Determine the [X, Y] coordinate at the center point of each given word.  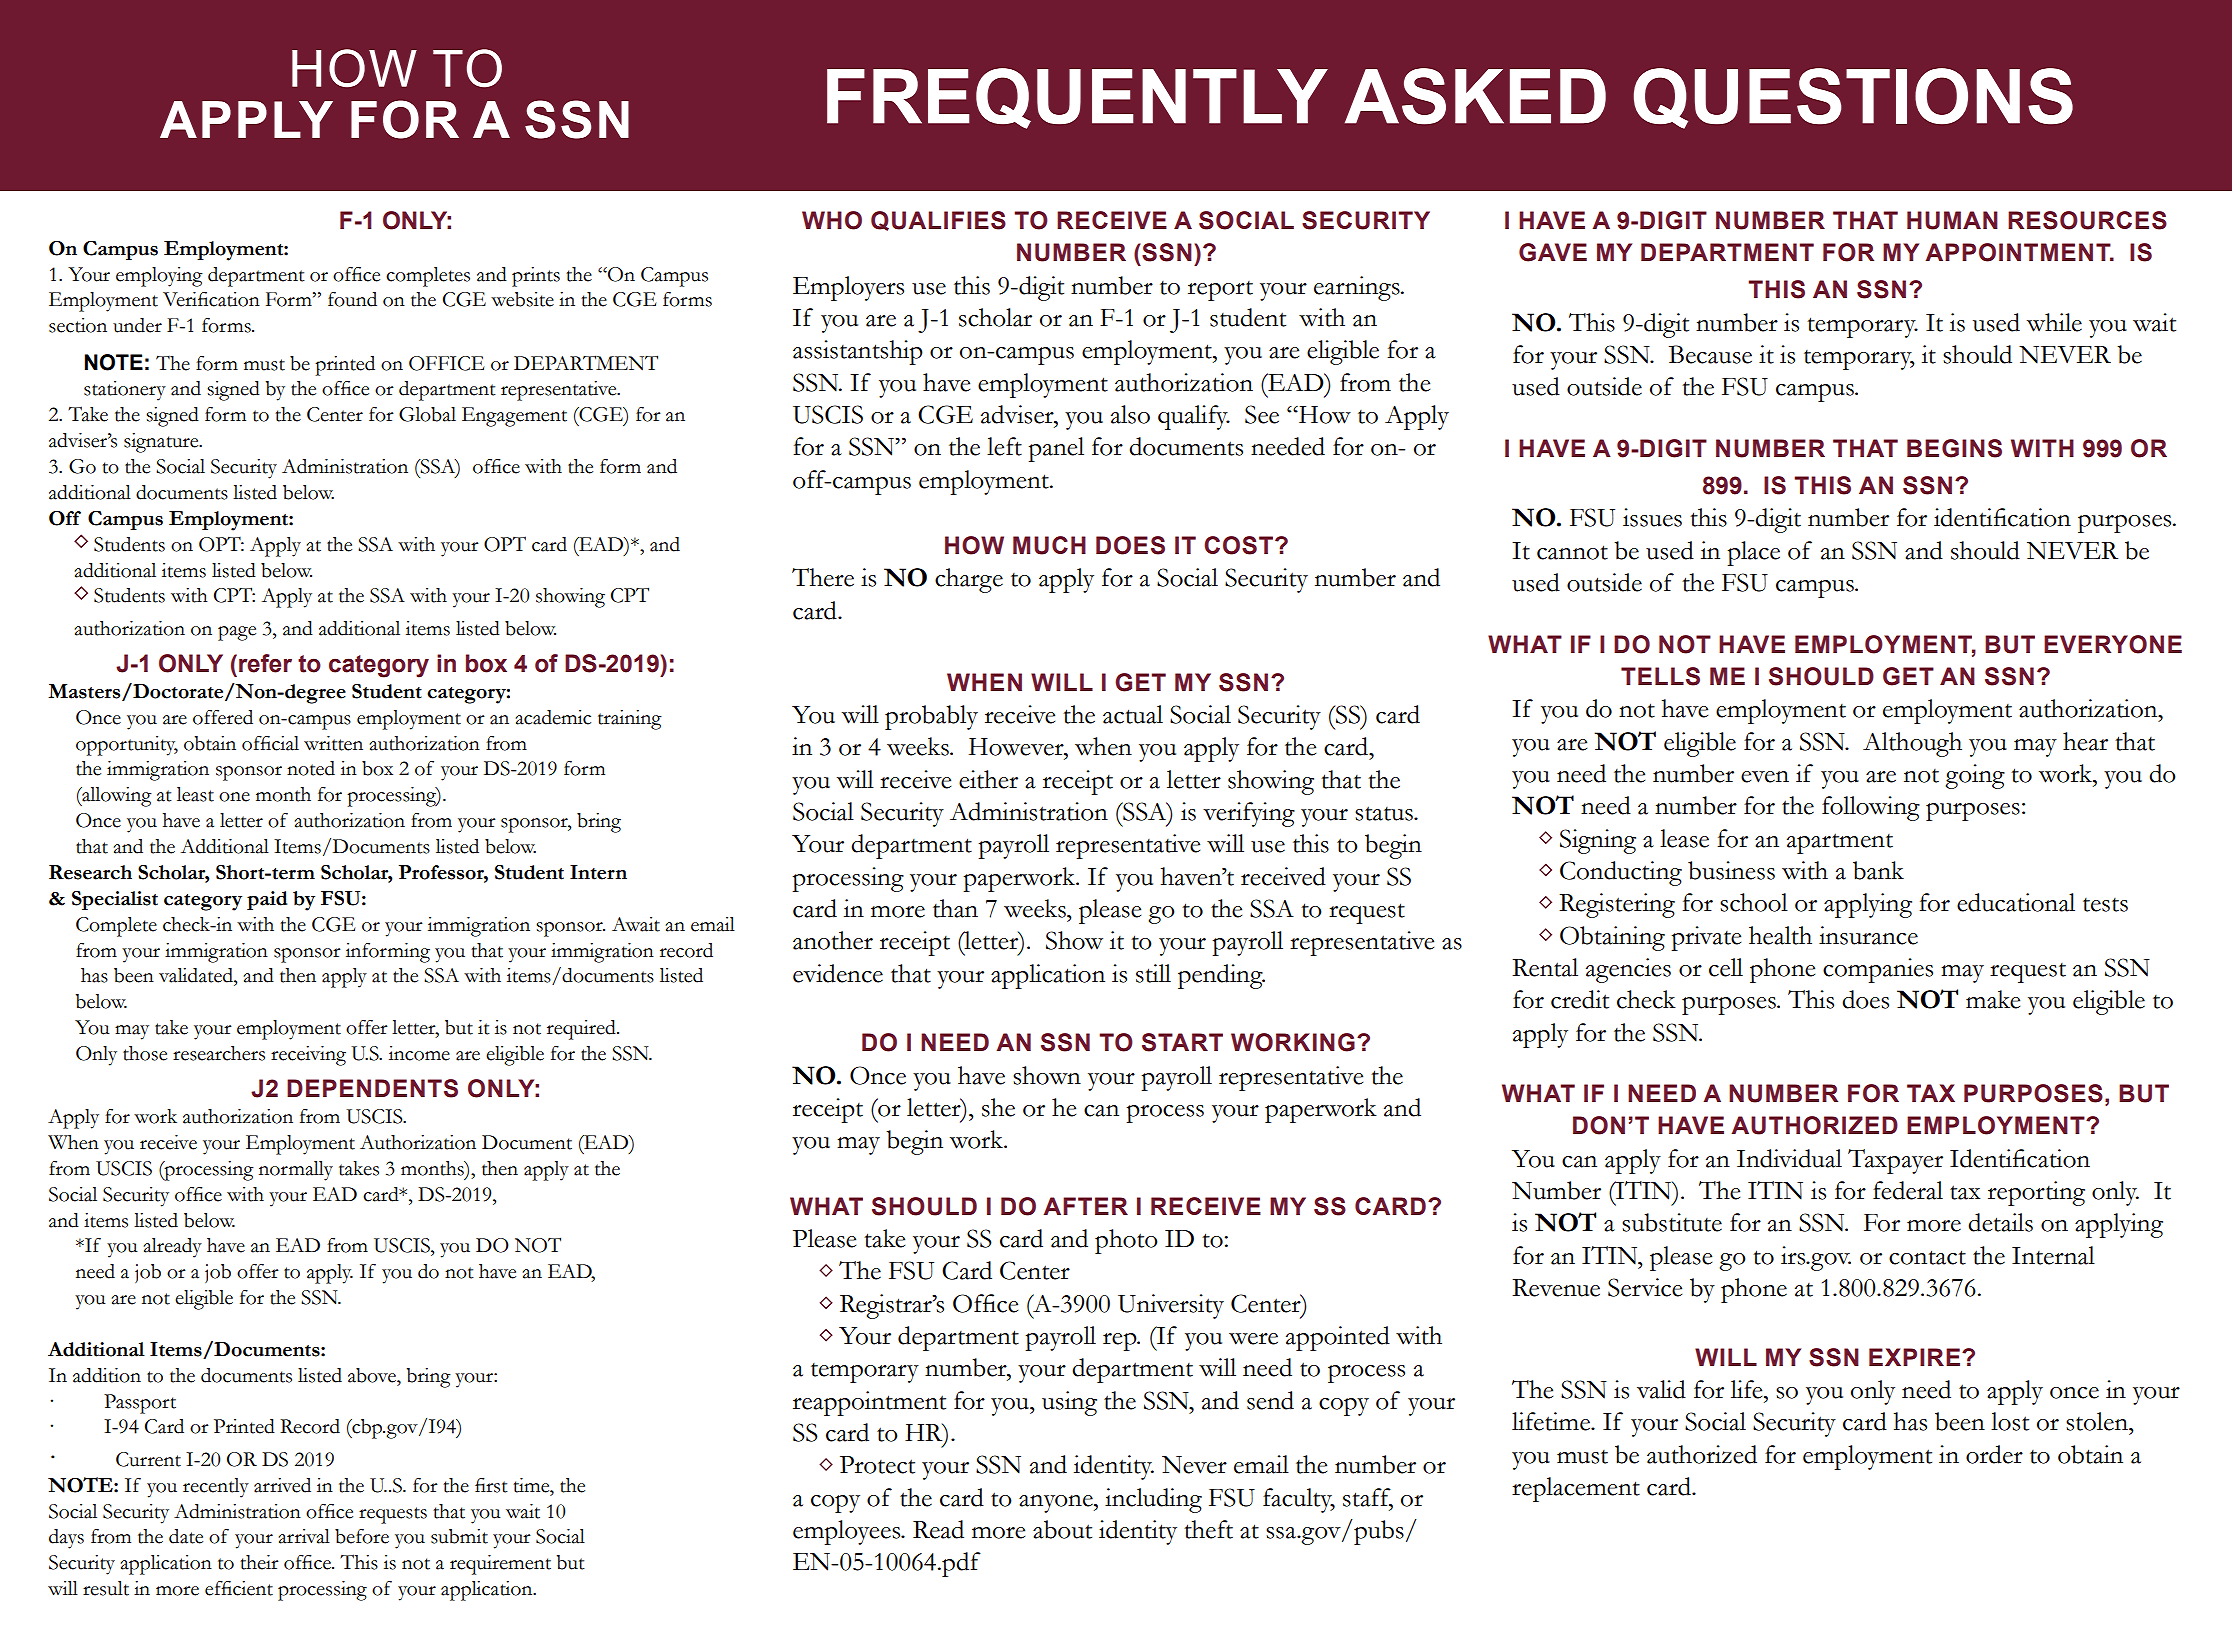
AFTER [1085, 1206]
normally [296, 1171]
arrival [304, 1536]
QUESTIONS [1853, 98]
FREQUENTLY [1077, 98]
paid [267, 900]
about [1062, 1529]
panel [1056, 449]
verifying [1249, 814]
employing [159, 277]
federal [1908, 1190]
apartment [1840, 843]
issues [1652, 517]
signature [162, 443]
